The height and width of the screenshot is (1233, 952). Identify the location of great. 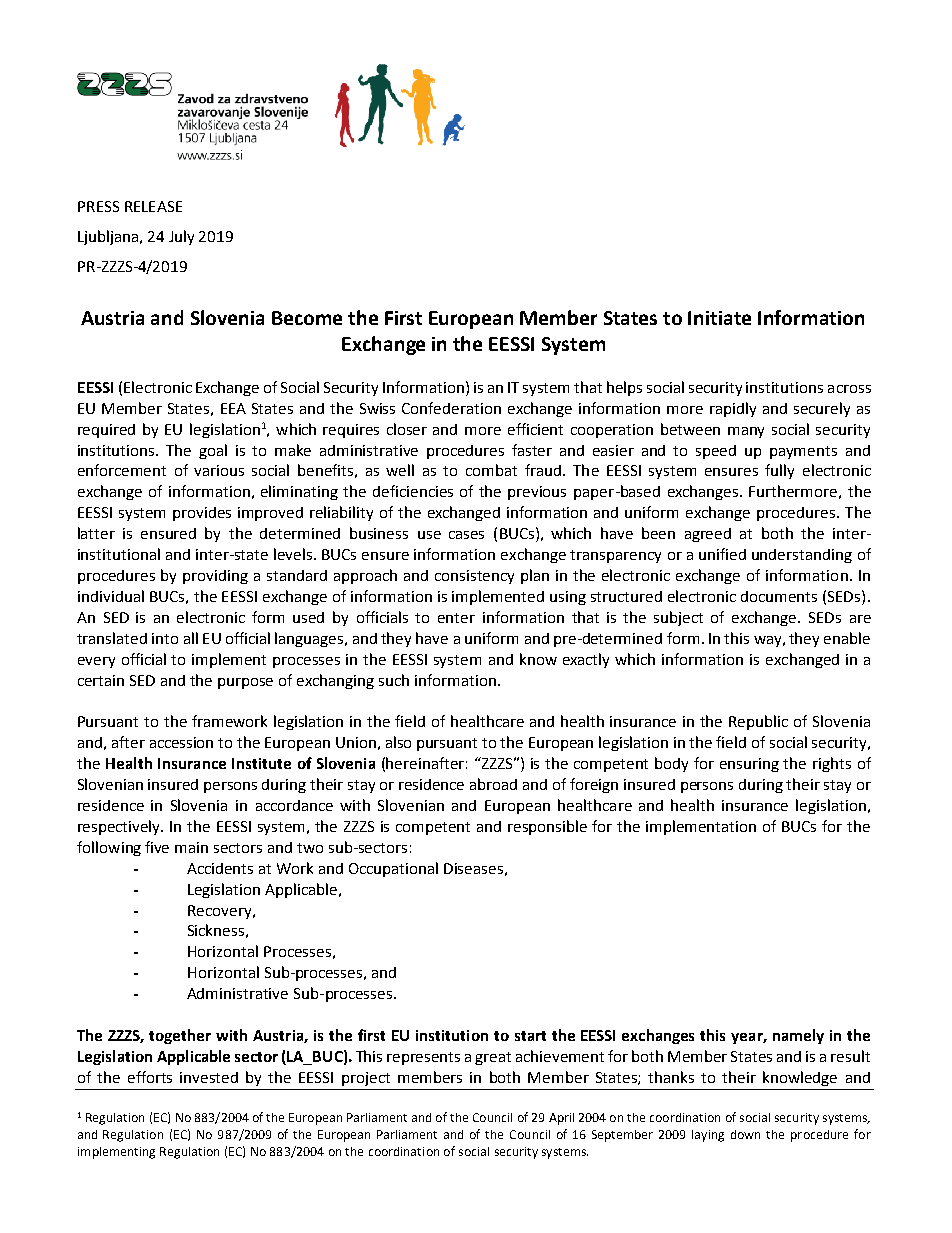
(493, 1058).
